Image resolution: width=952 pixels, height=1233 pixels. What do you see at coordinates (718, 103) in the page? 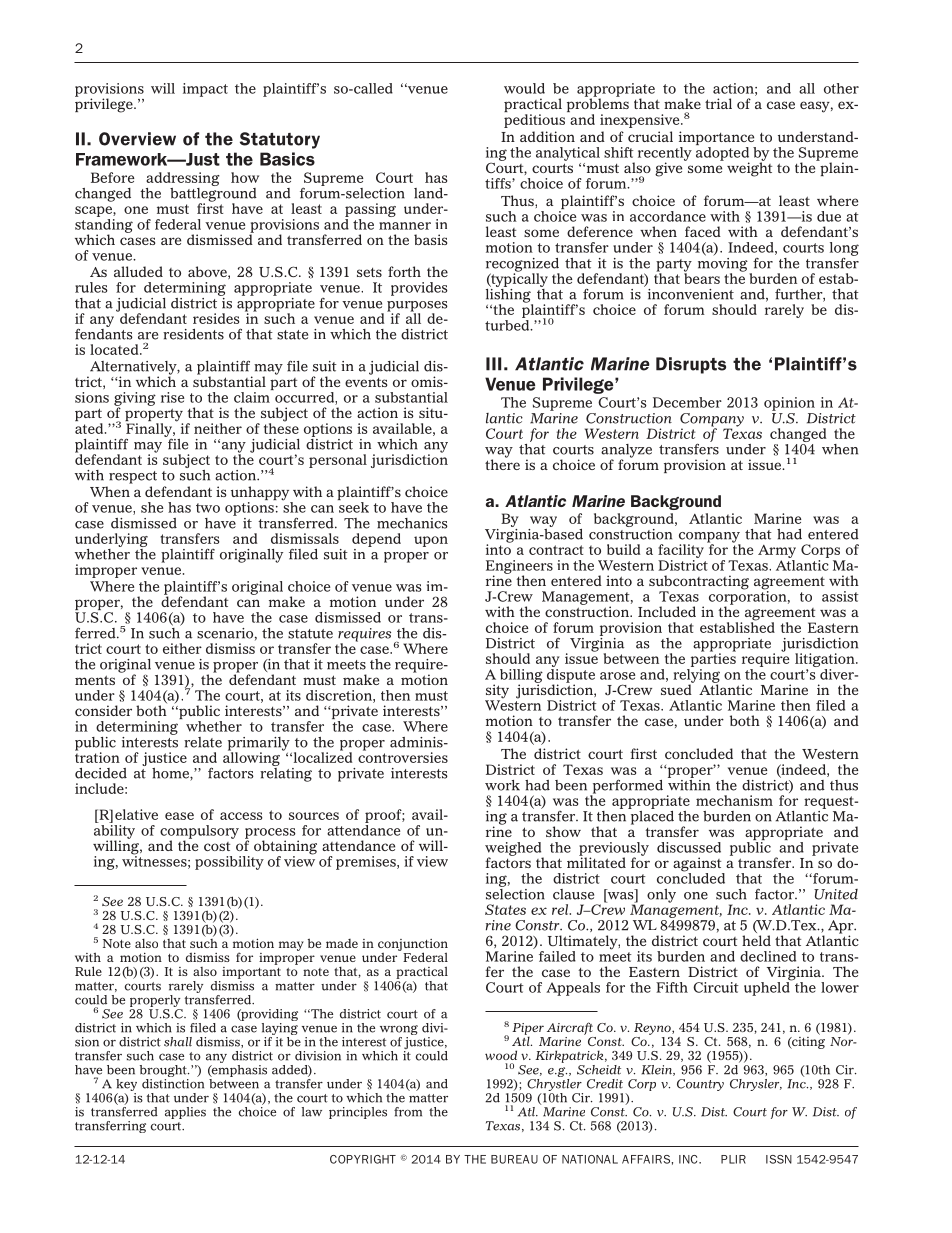
I see `trial` at bounding box center [718, 103].
